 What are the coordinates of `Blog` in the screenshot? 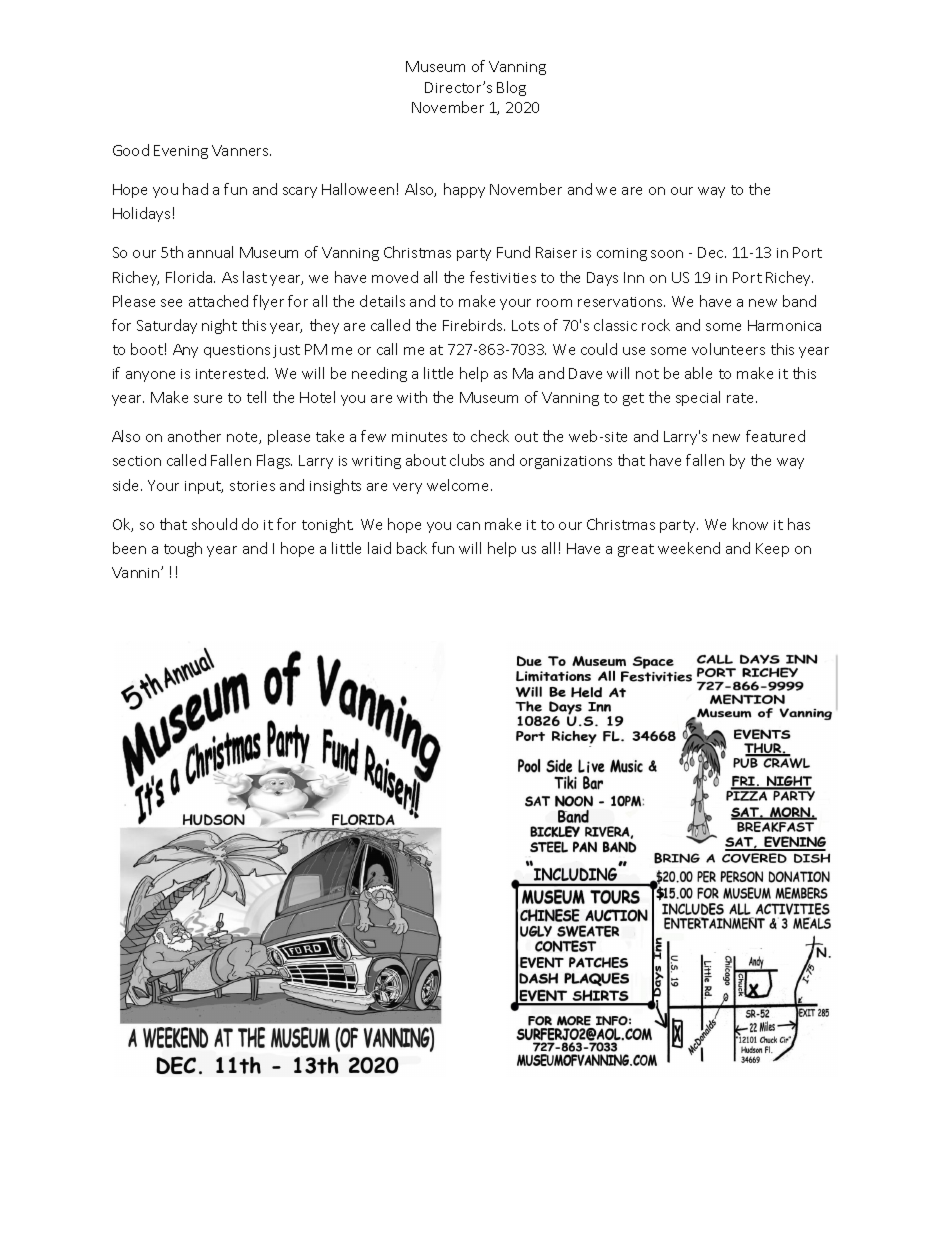 It's located at (511, 88).
